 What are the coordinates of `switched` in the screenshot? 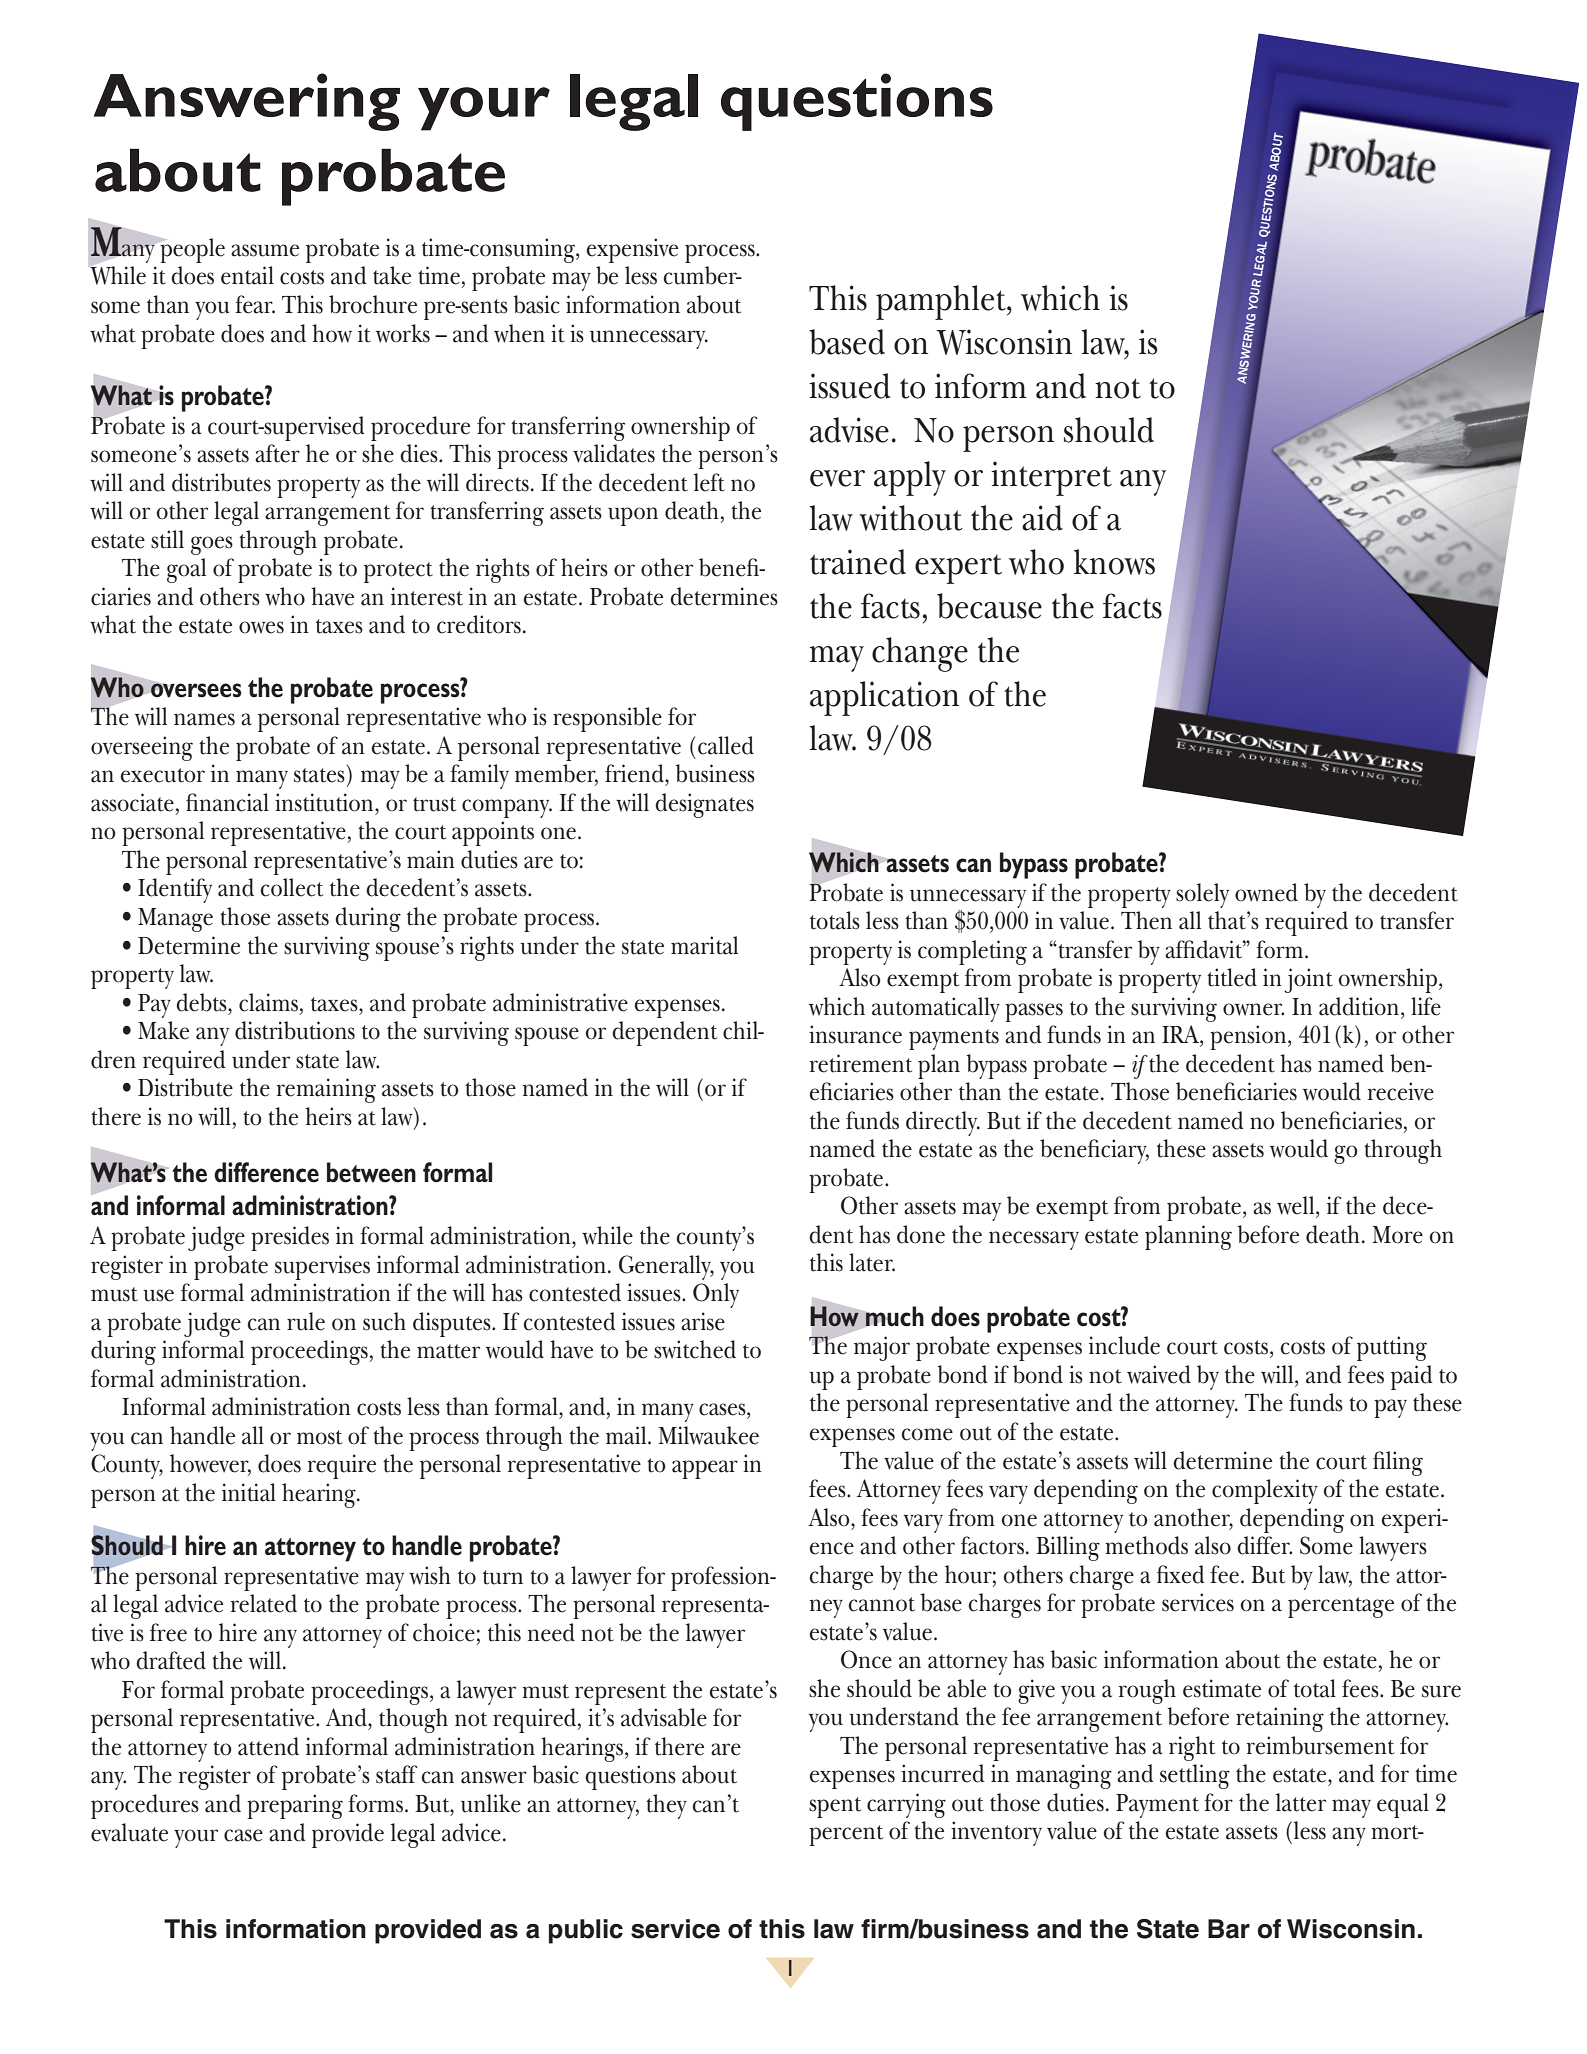 It's located at (695, 1349).
